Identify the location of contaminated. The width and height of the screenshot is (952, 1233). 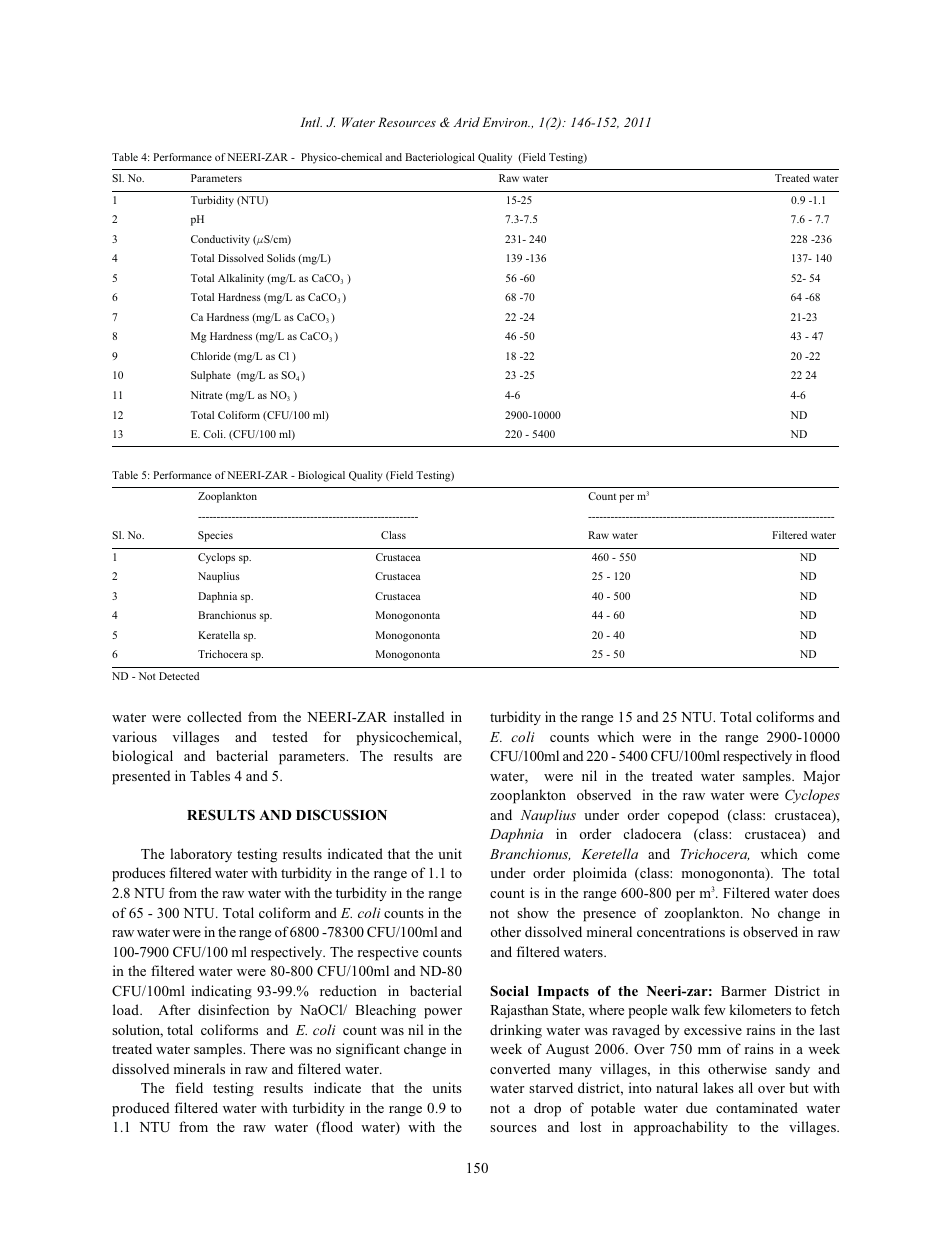
(757, 1107).
